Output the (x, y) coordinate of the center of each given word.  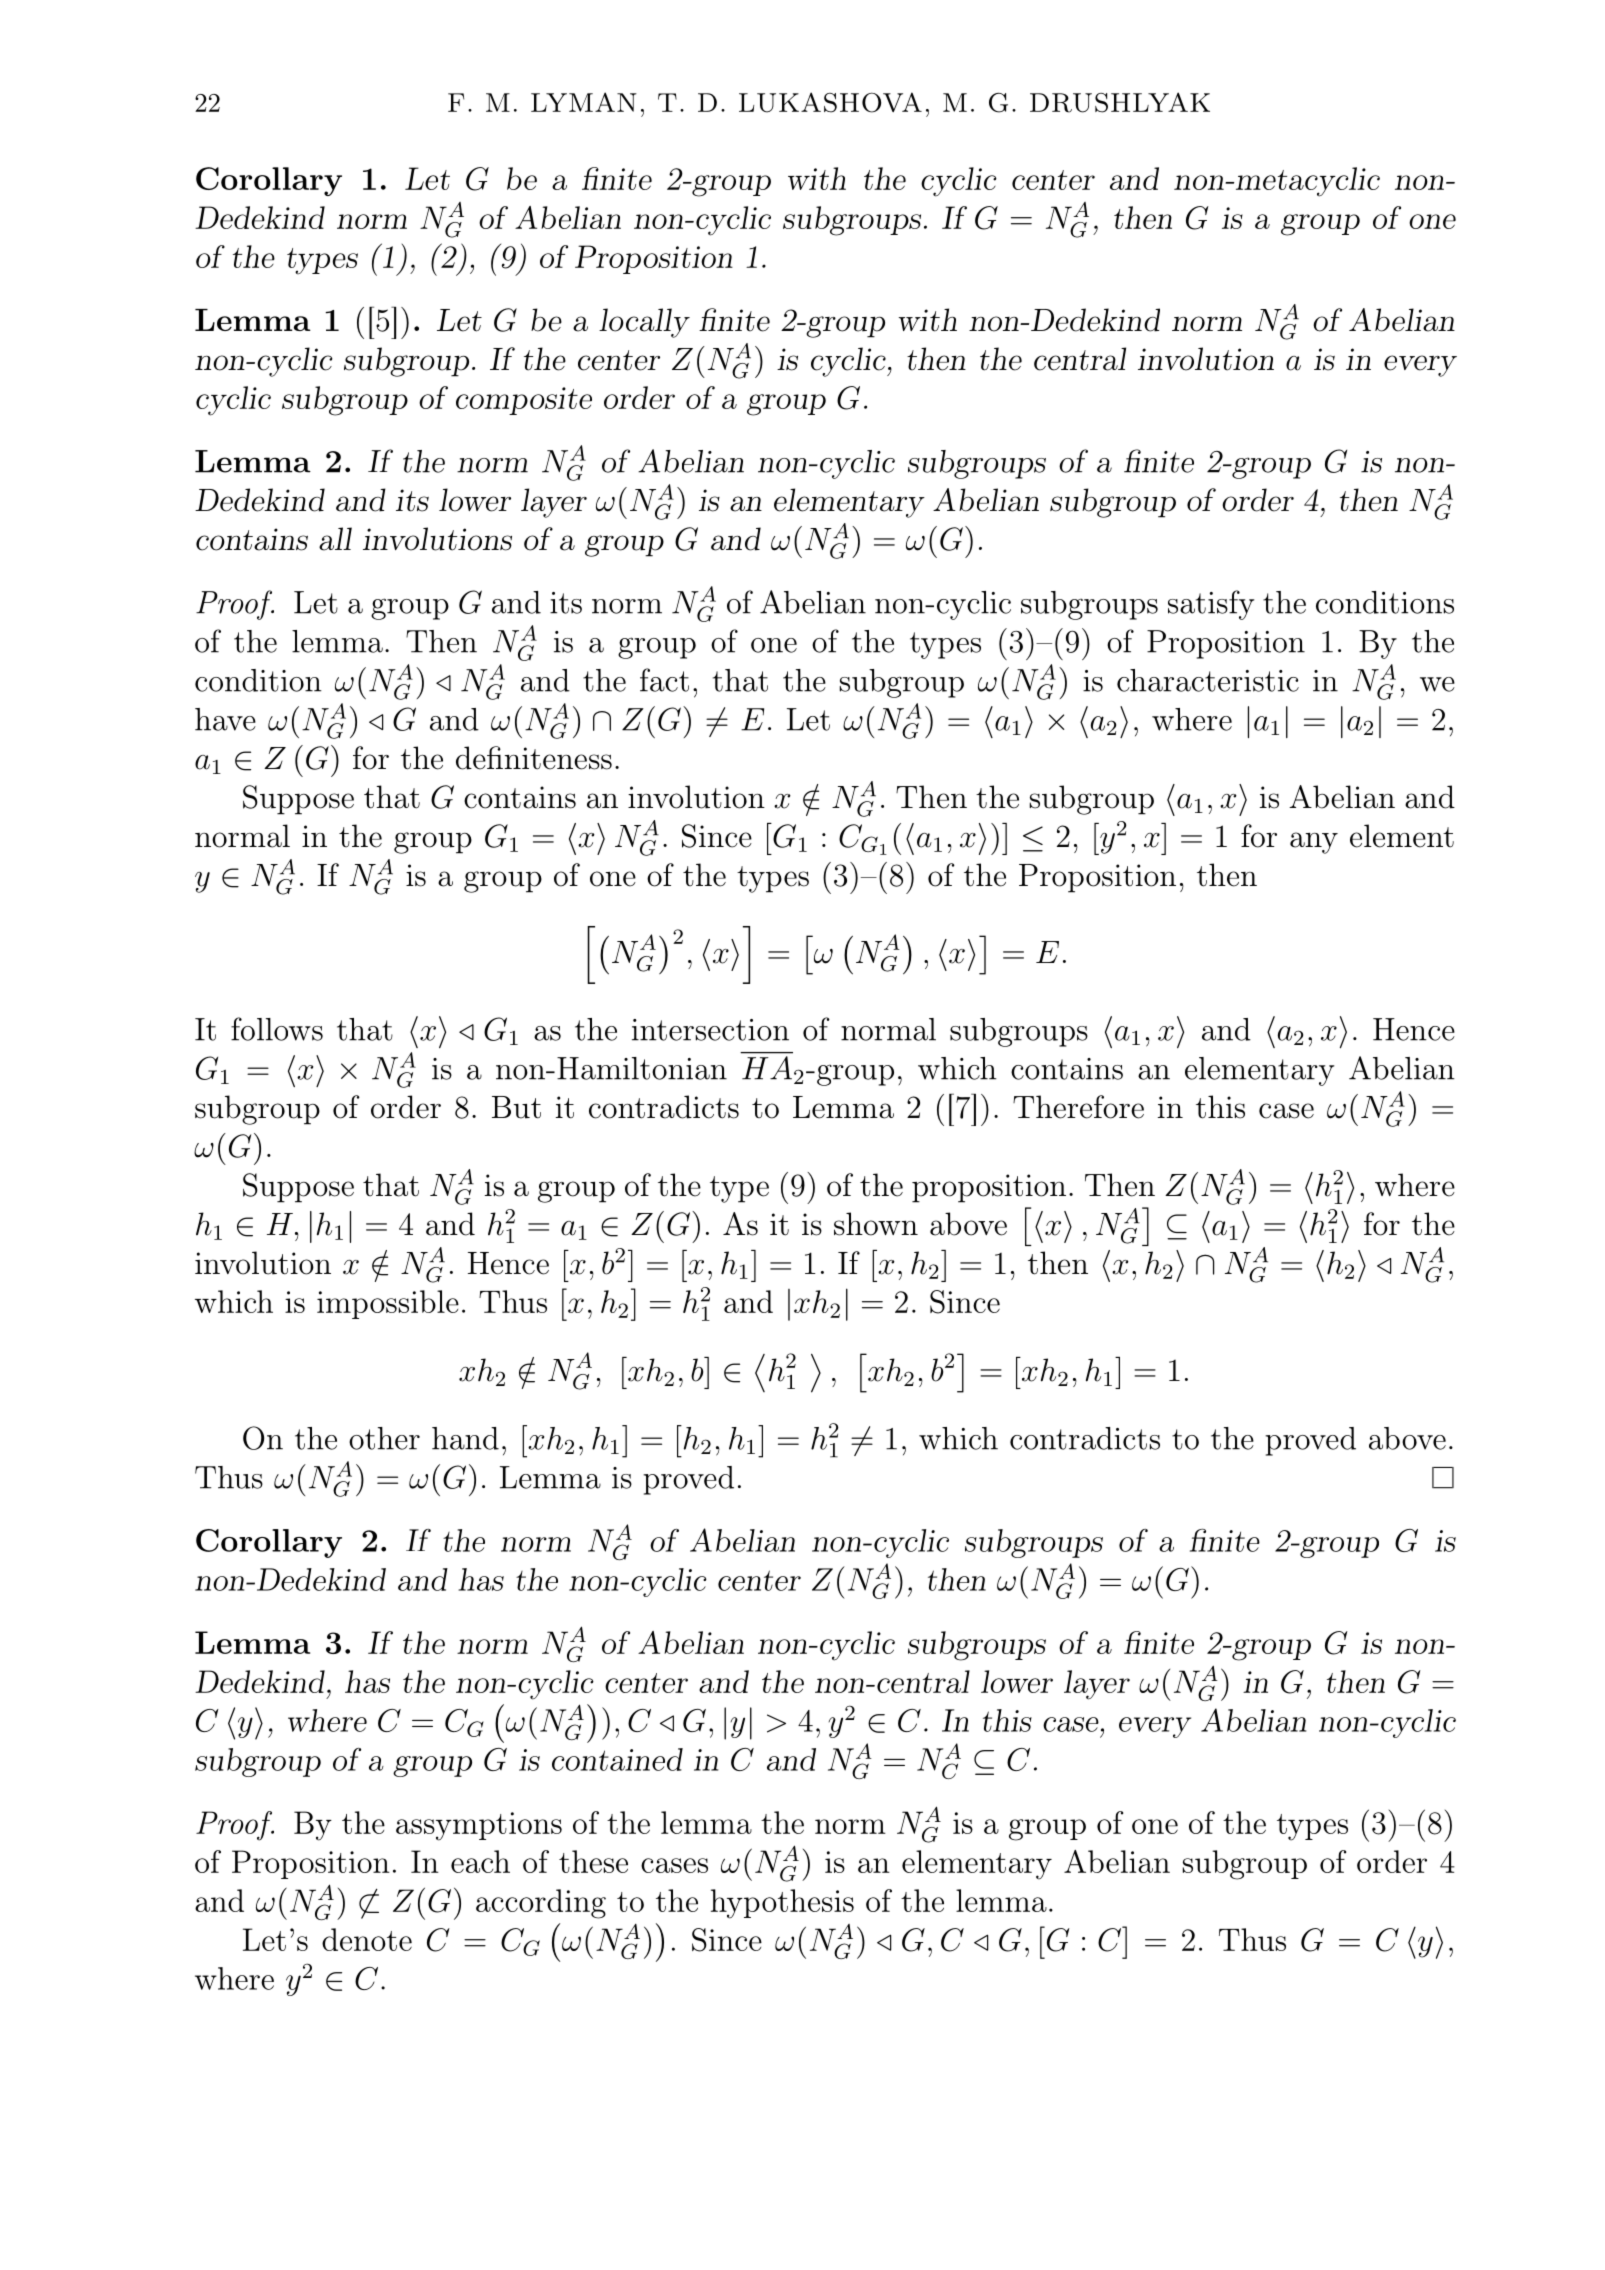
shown (876, 1224)
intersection (710, 1030)
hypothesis (782, 1904)
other (384, 1438)
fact (664, 680)
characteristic (1208, 680)
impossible (388, 1304)
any (1314, 843)
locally (644, 323)
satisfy (1211, 605)
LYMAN (584, 102)
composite (524, 401)
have (225, 719)
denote (367, 1939)
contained (617, 1759)
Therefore (1078, 1107)
